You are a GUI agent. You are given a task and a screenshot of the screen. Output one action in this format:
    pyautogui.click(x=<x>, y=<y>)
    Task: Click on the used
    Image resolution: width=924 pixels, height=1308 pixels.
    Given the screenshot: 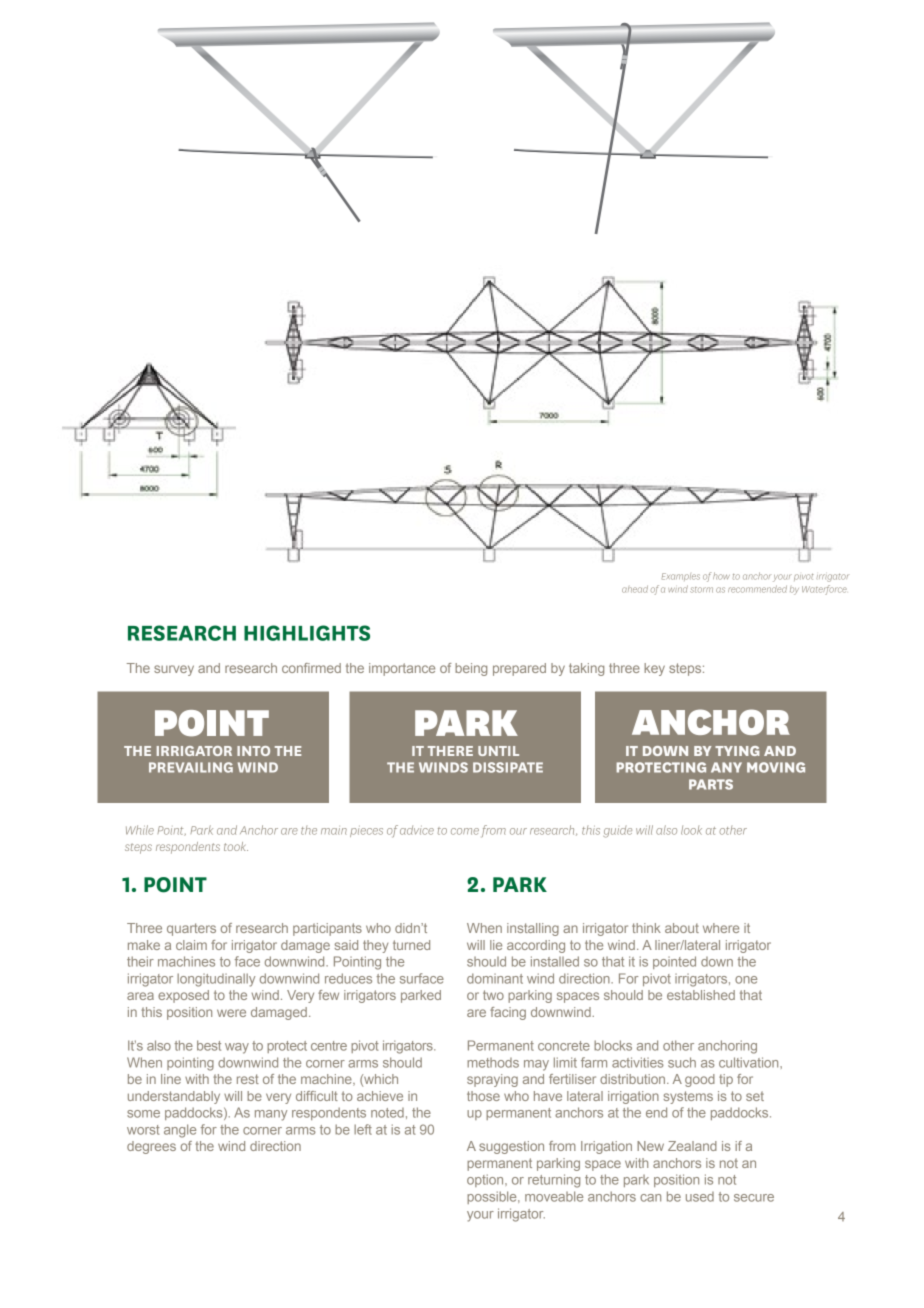 What is the action you would take?
    pyautogui.click(x=700, y=1197)
